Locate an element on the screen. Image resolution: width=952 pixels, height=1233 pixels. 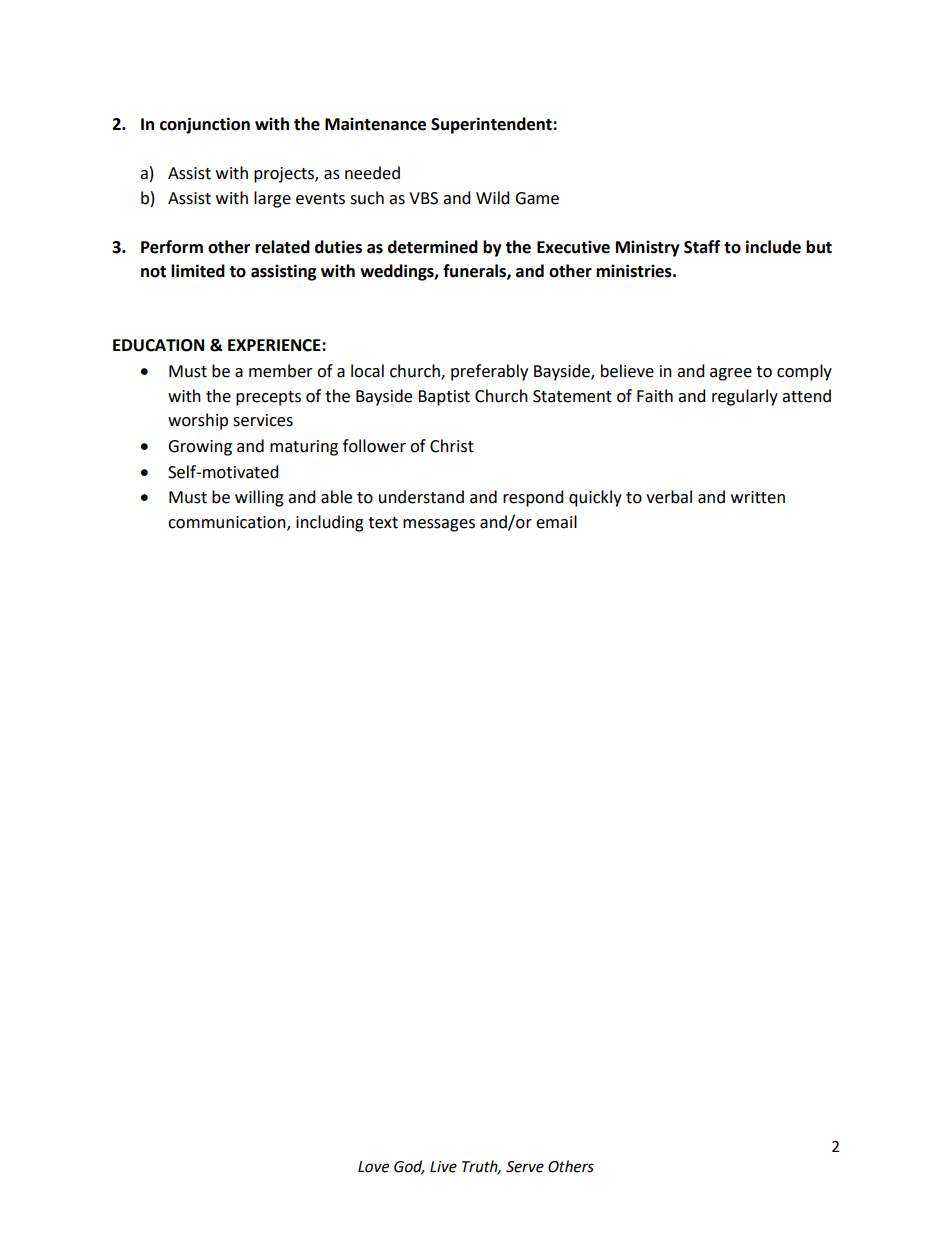
conjunction is located at coordinates (205, 125).
